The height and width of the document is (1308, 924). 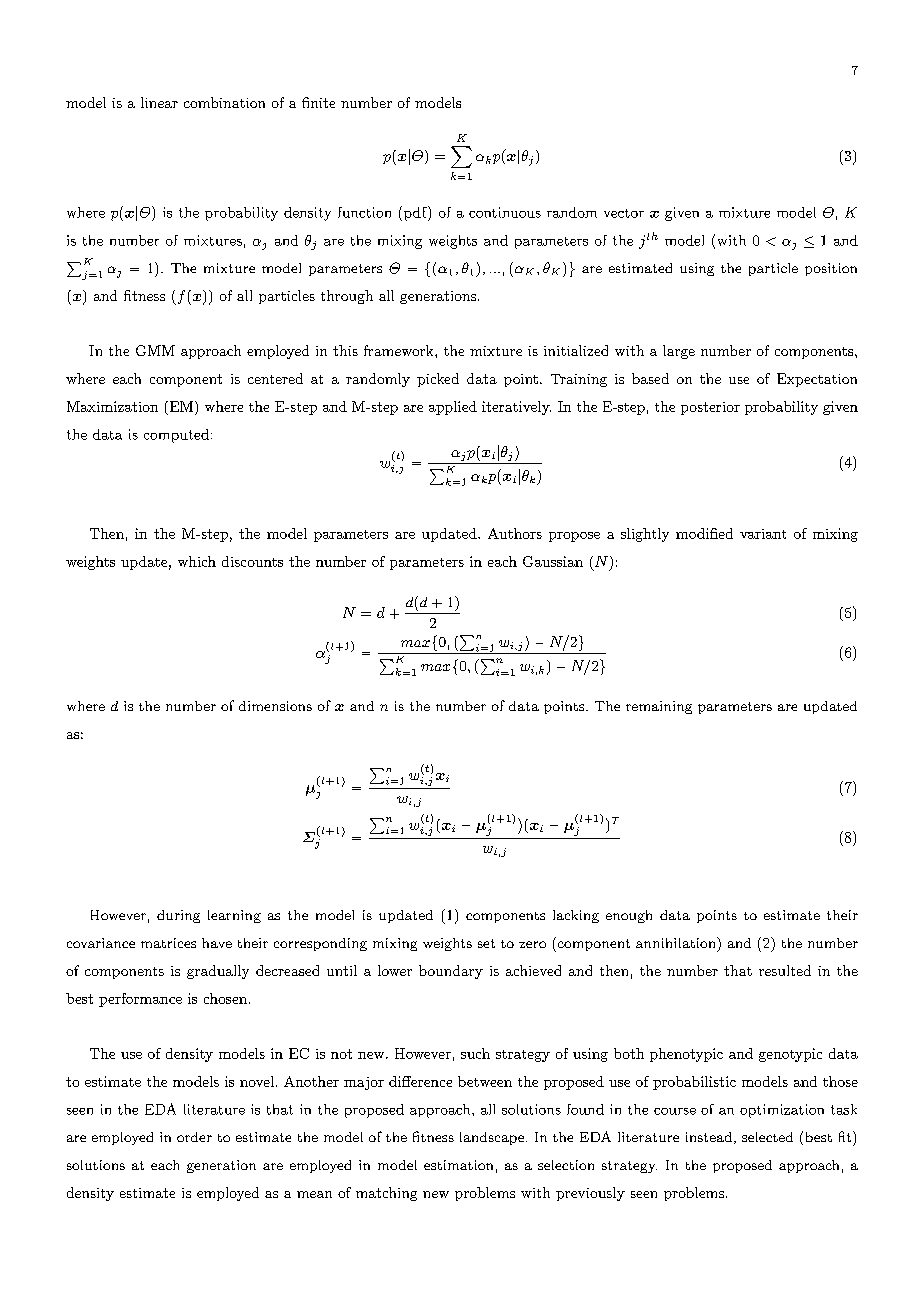 What do you see at coordinates (194, 1137) in the document?
I see `order` at bounding box center [194, 1137].
